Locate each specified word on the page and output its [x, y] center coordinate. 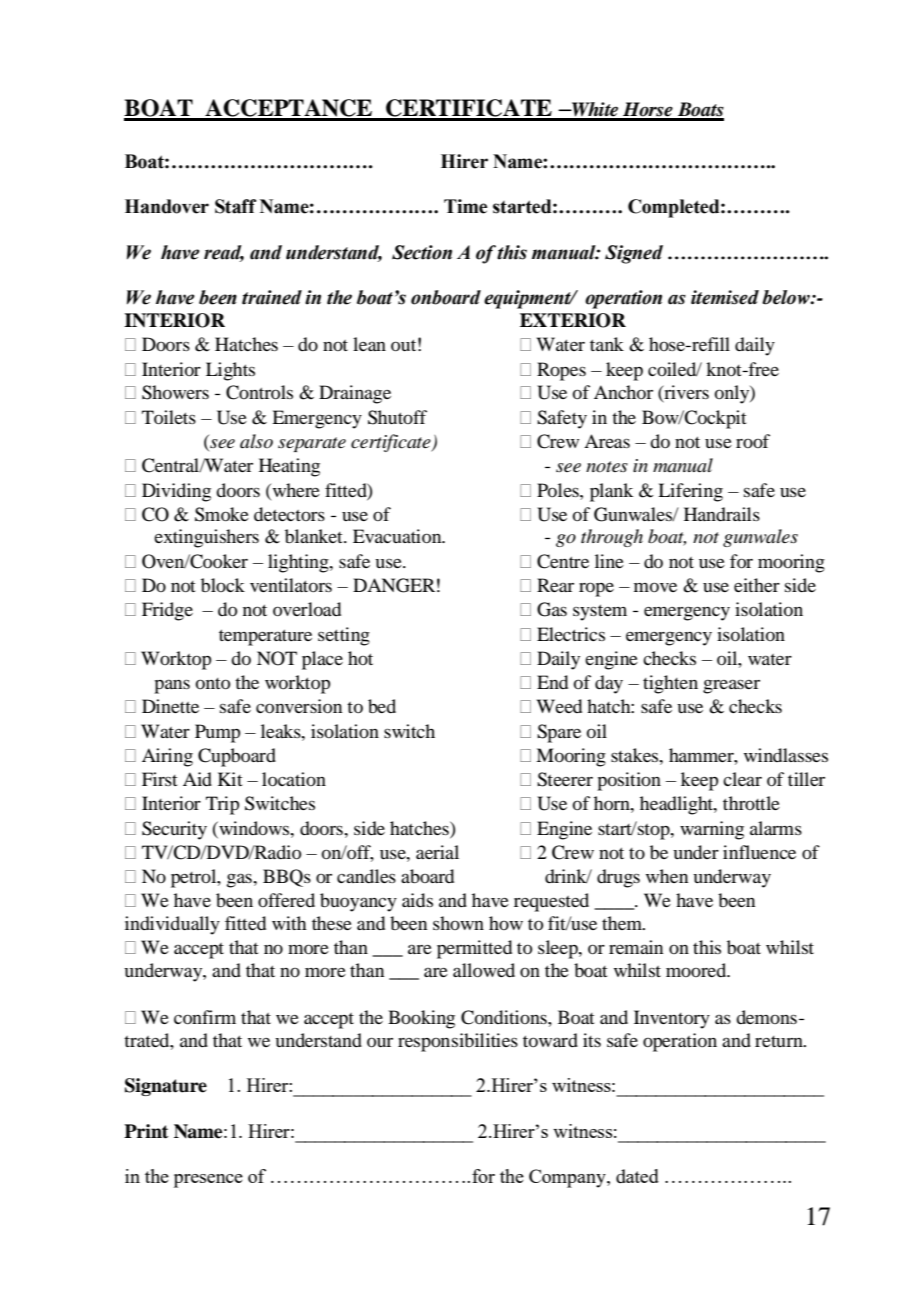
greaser [731, 686]
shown [458, 923]
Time [465, 206]
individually [172, 925]
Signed [634, 254]
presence [208, 1181]
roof [753, 441]
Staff [236, 206]
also [256, 441]
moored [697, 970]
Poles [559, 490]
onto [213, 683]
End [552, 682]
